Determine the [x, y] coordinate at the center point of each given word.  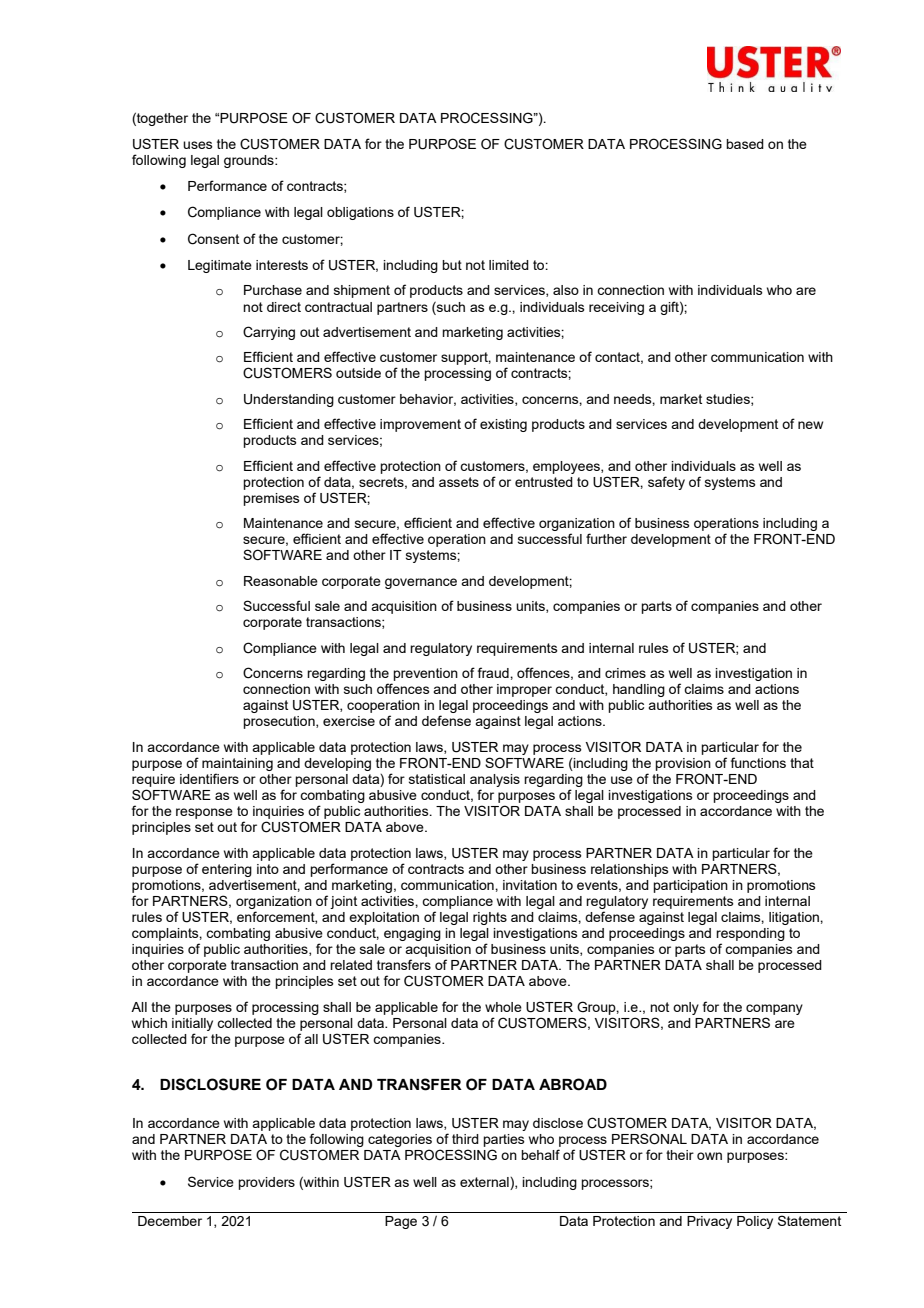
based [745, 144]
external [485, 1182]
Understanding [289, 400]
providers [266, 1183]
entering [227, 870]
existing [503, 425]
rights [490, 918]
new [810, 425]
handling [639, 690]
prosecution [280, 722]
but [452, 265]
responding [750, 934]
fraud [494, 672]
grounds [250, 161]
